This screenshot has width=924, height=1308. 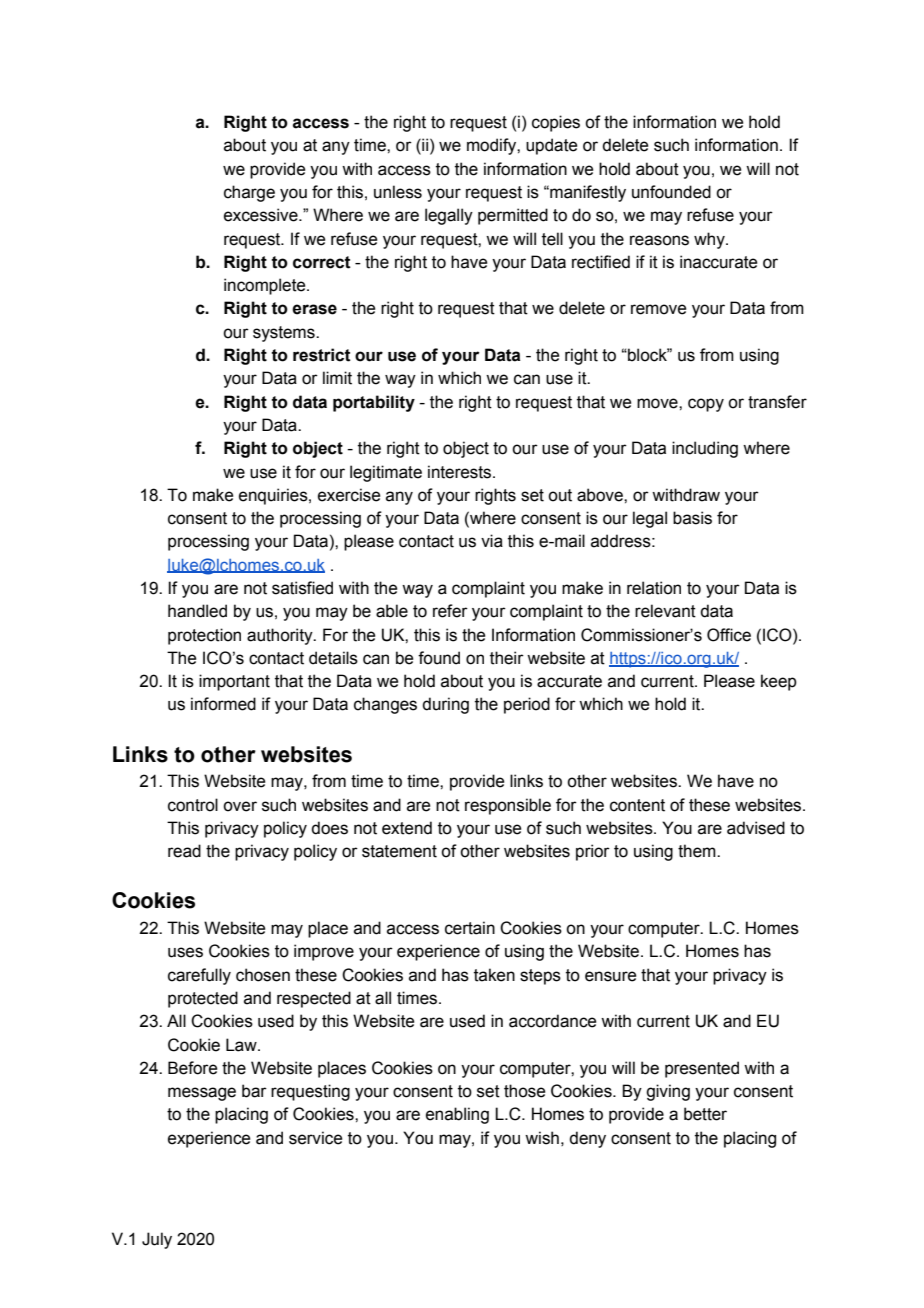 What do you see at coordinates (470, 928) in the screenshot?
I see `certain` at bounding box center [470, 928].
